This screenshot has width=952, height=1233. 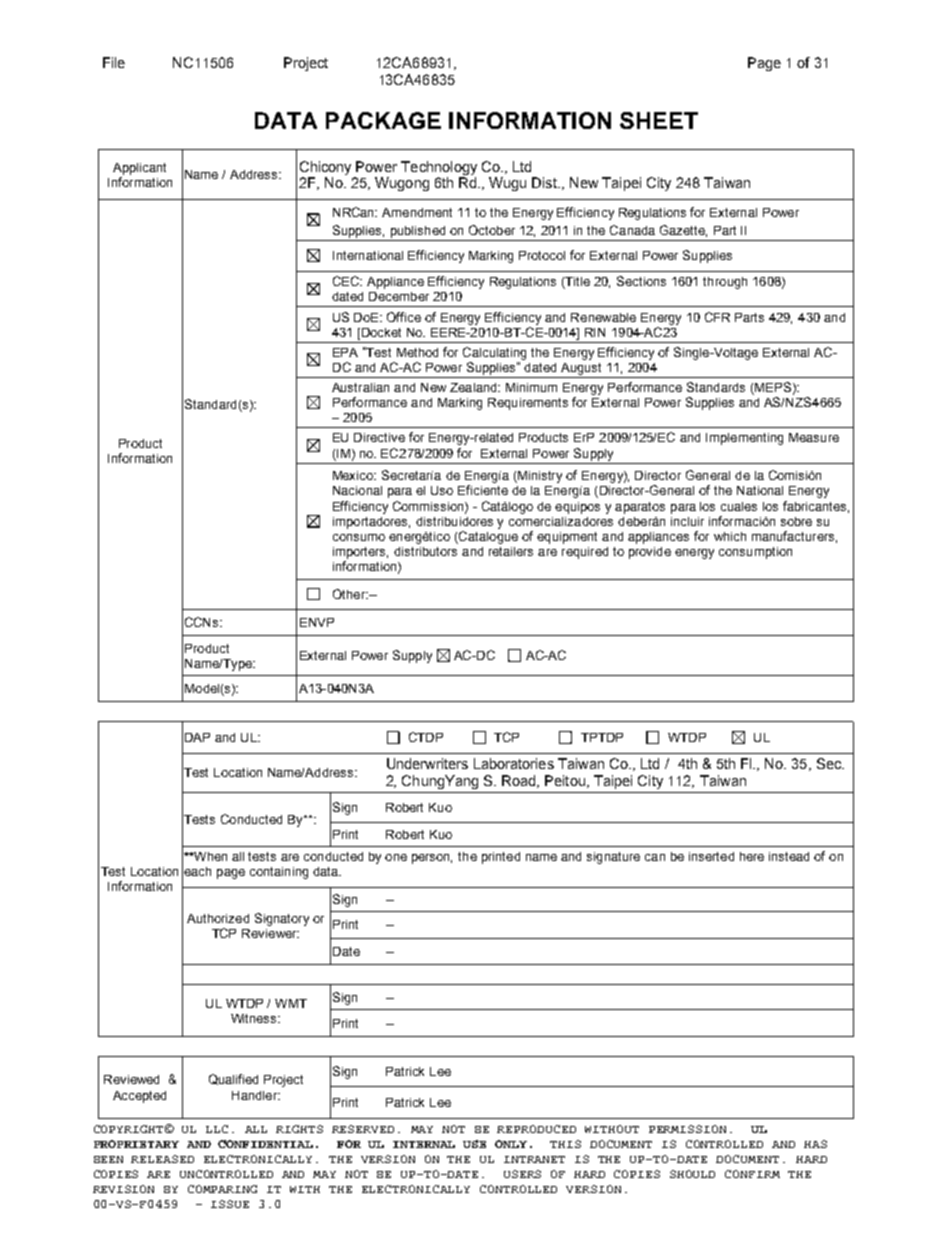 I want to click on EPA, so click(x=345, y=352).
